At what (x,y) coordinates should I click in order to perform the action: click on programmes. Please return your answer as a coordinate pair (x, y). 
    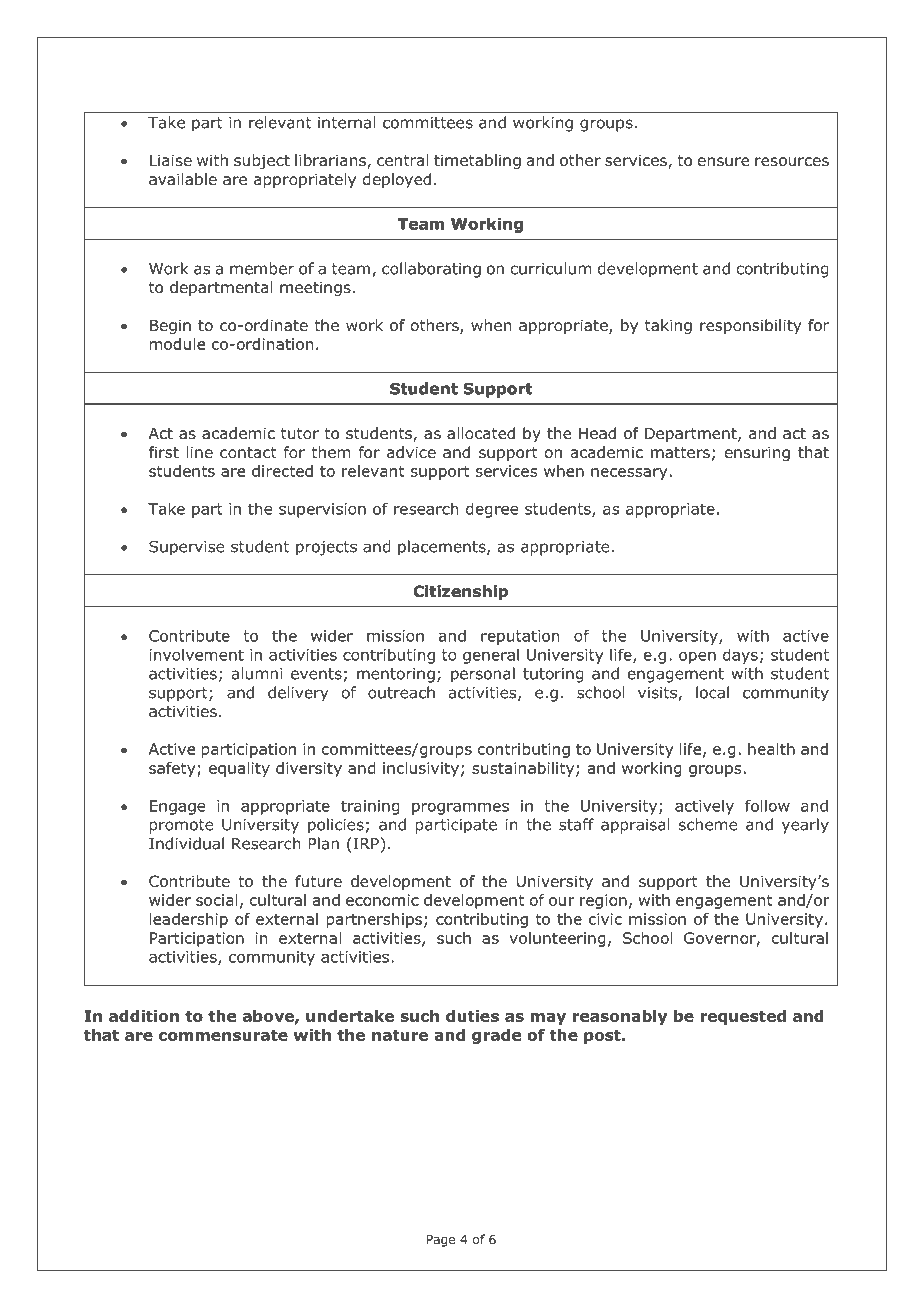
    Looking at the image, I should click on (460, 809).
